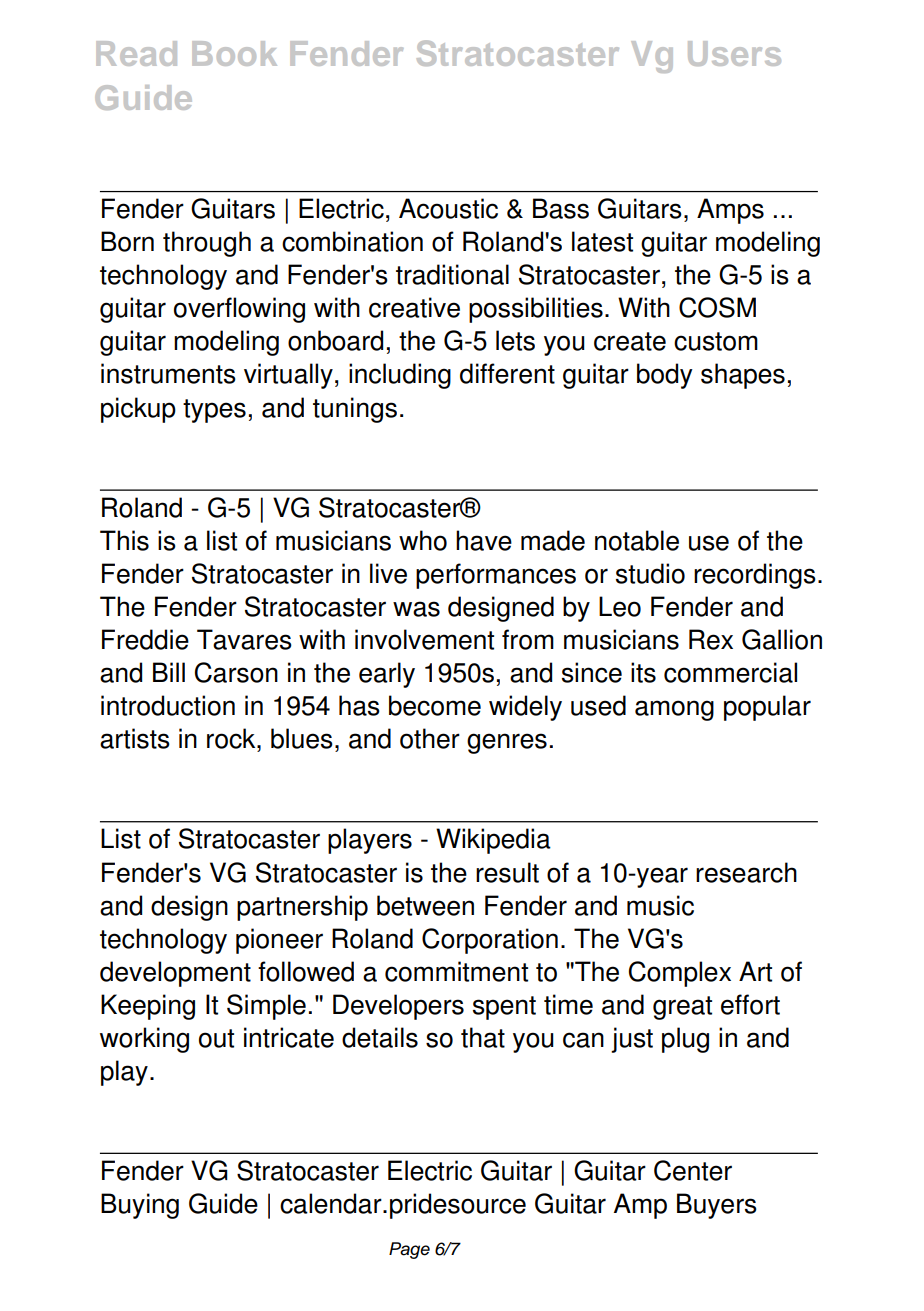 The height and width of the screenshot is (1311, 924). Describe the element at coordinates (448, 208) in the screenshot. I see `Acoustic` at that location.
